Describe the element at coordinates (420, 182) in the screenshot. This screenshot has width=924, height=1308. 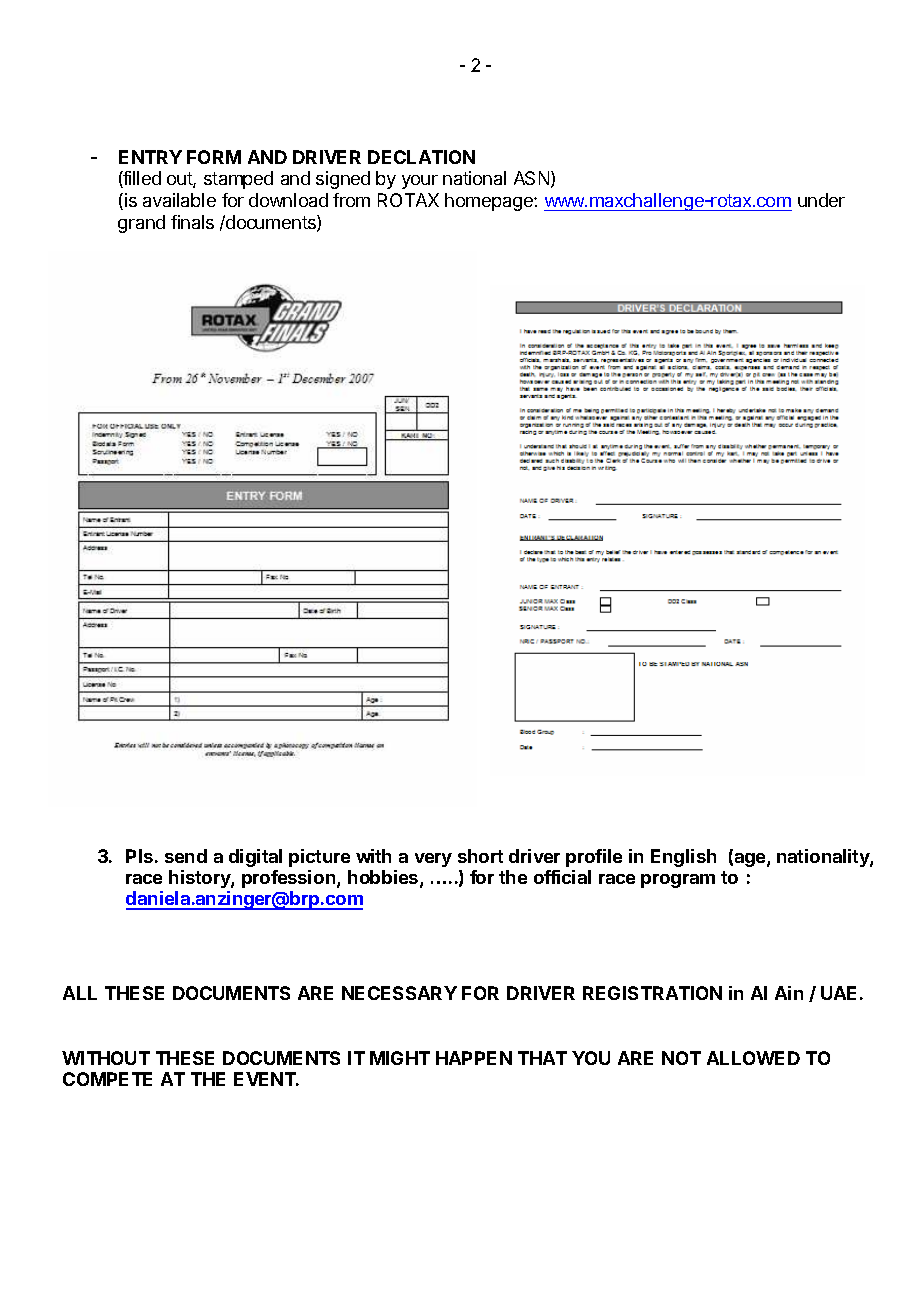
I see `your` at that location.
